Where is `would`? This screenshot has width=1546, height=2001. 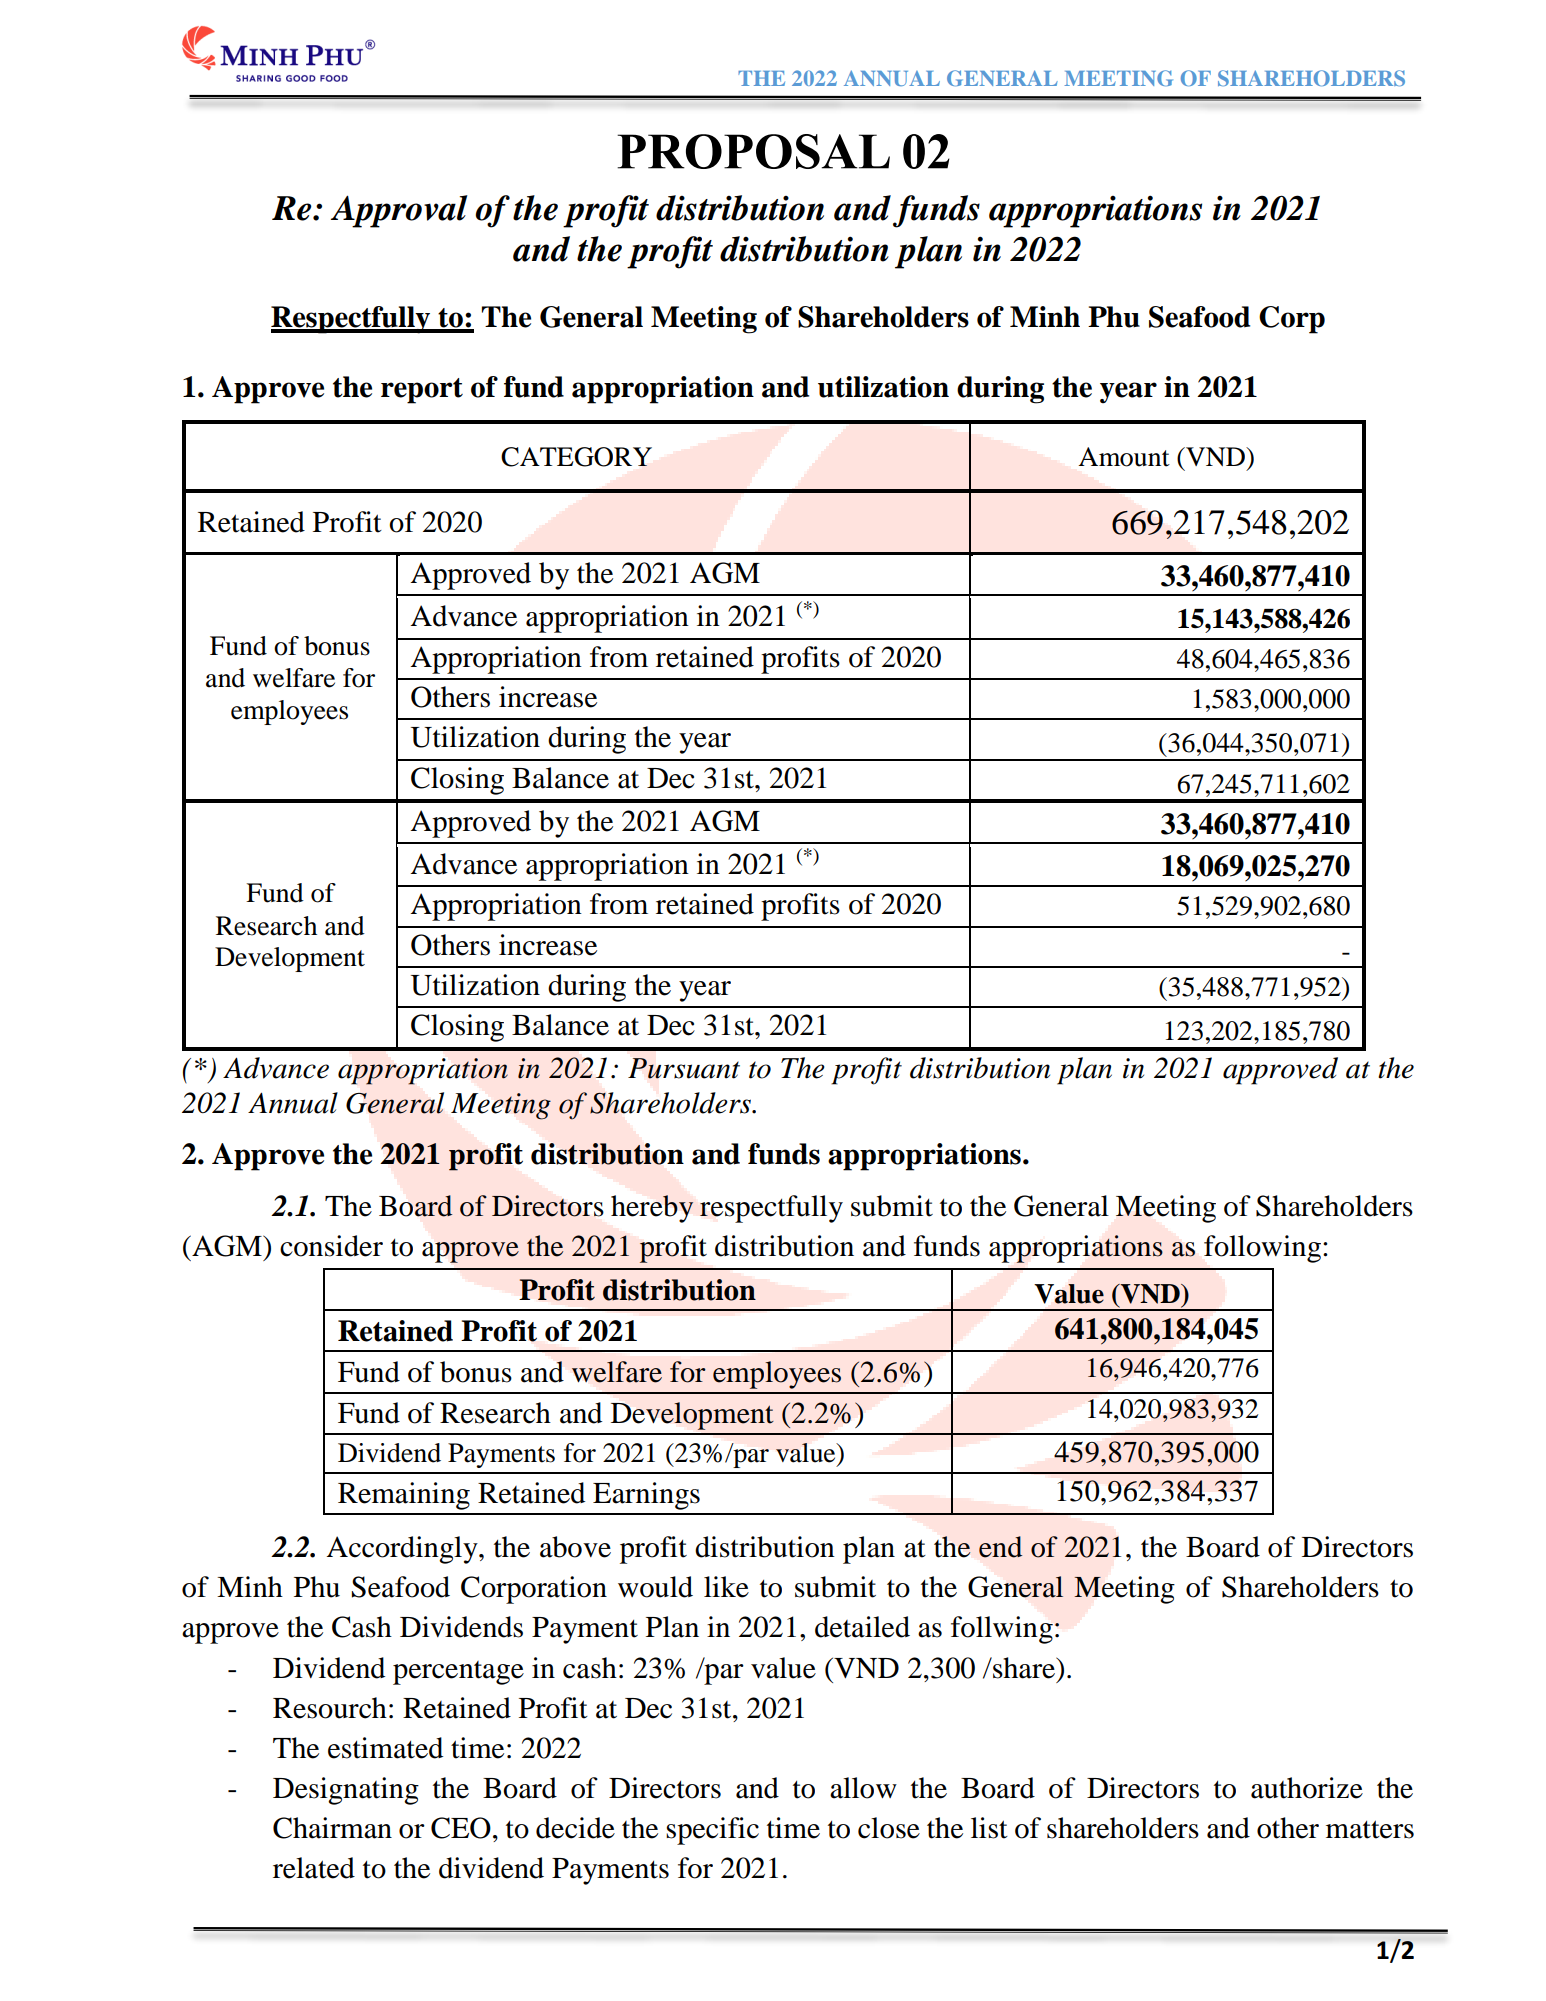 would is located at coordinates (655, 1587).
